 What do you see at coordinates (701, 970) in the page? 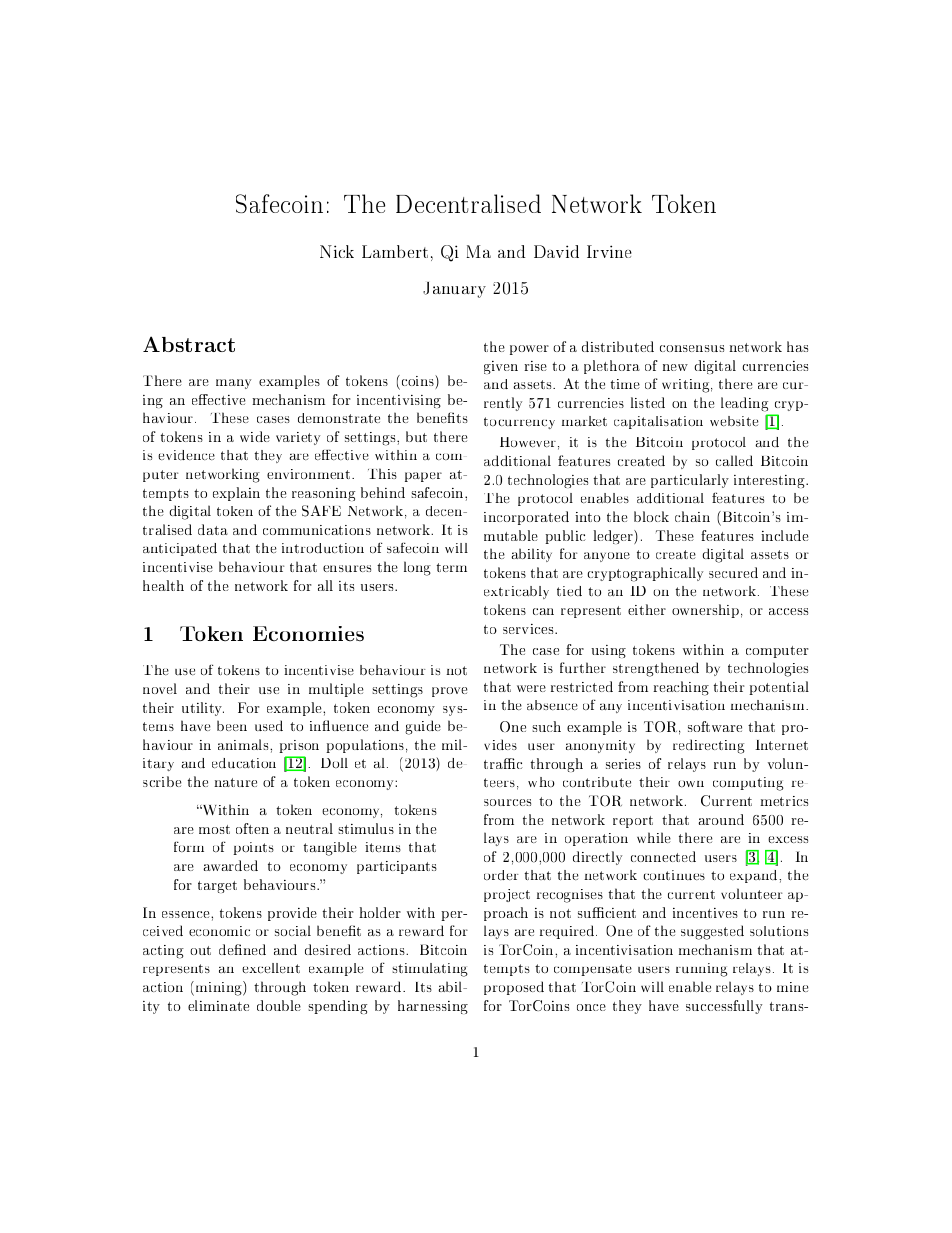
I see `running` at bounding box center [701, 970].
